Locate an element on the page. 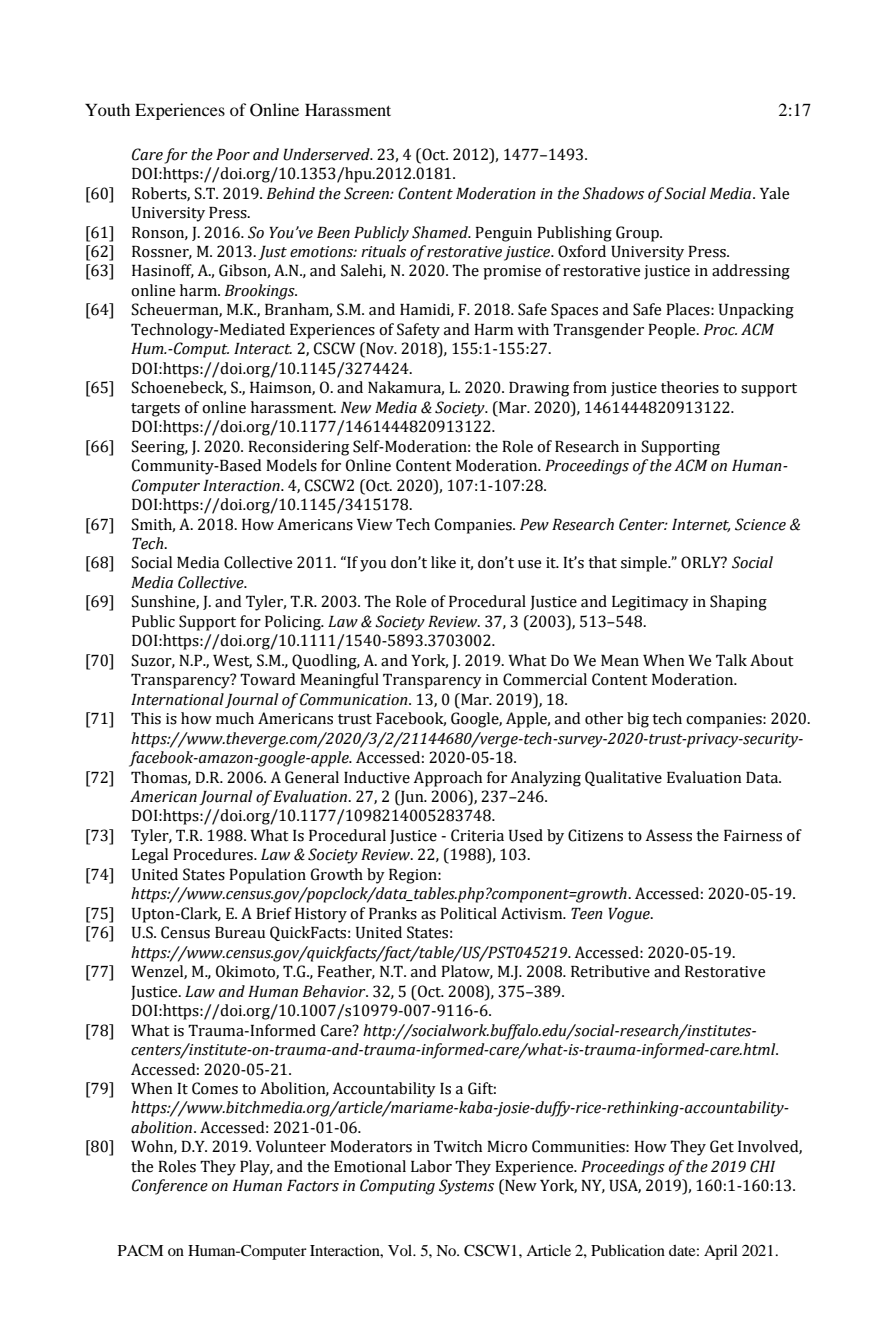  Conference is located at coordinates (170, 1187).
